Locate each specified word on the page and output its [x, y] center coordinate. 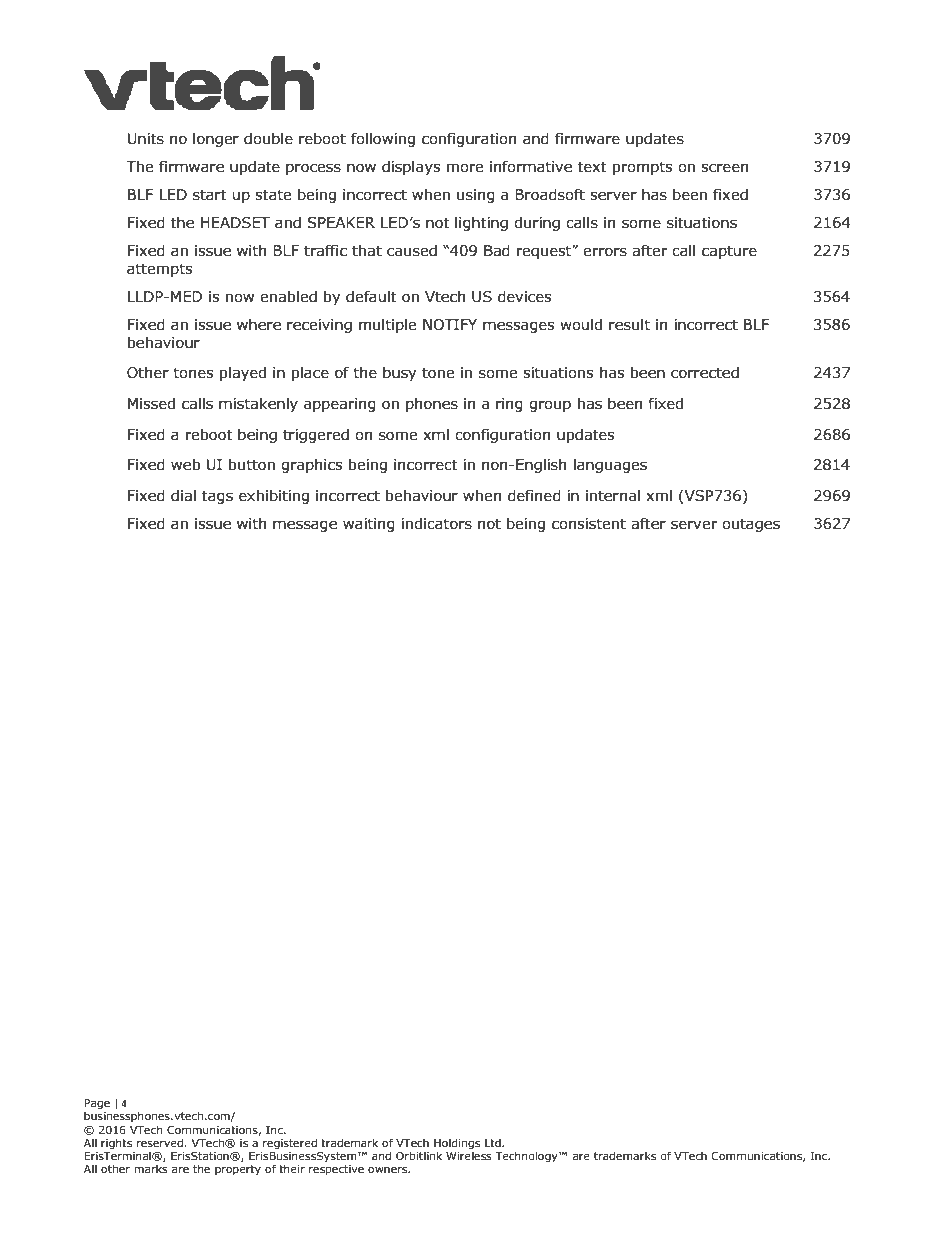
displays [411, 167]
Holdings [457, 1145]
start [210, 195]
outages [751, 525]
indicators [437, 523]
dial [183, 495]
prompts [642, 168]
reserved [160, 1142]
